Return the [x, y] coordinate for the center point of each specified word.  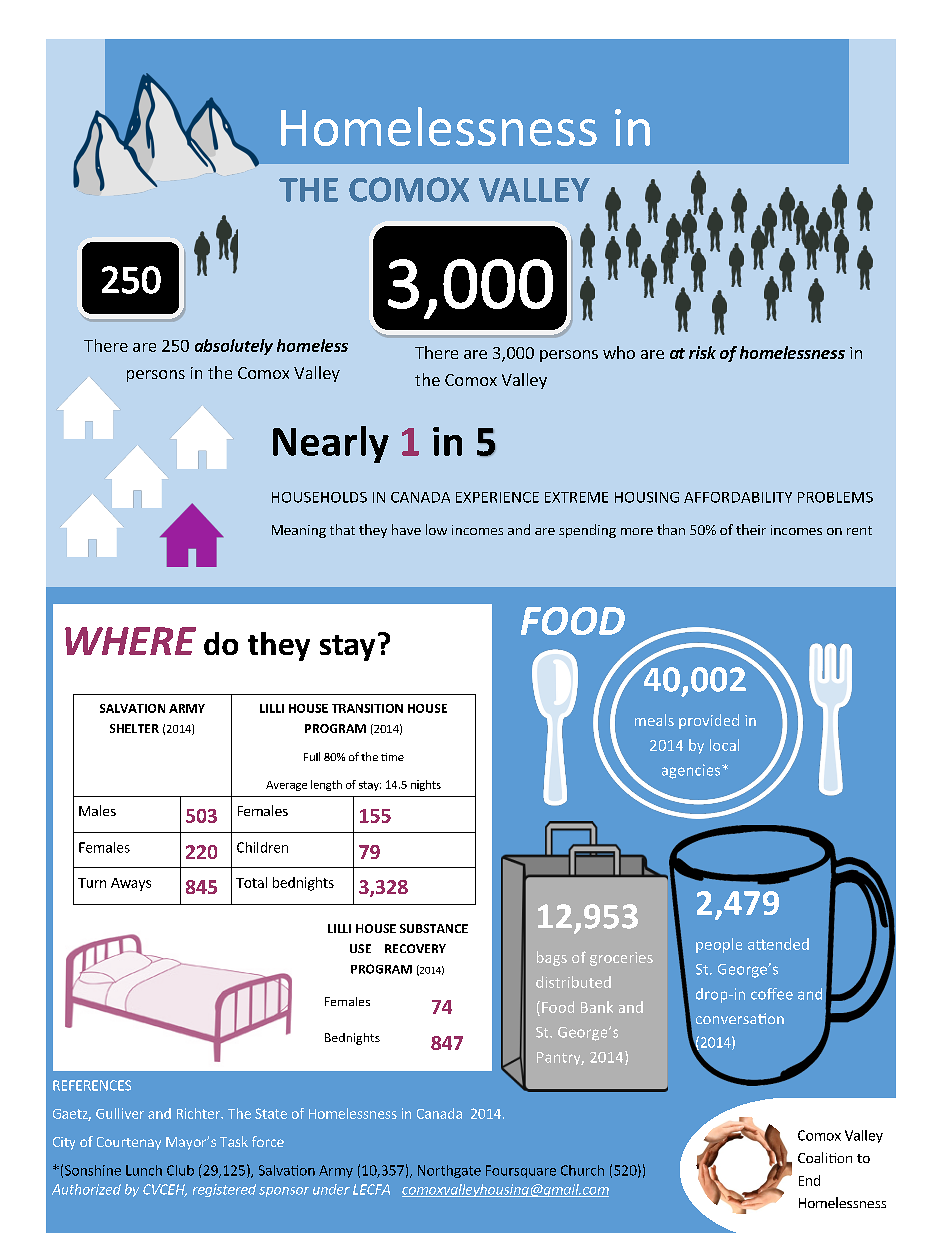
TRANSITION [367, 708]
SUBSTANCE [434, 928]
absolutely [234, 347]
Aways [131, 884]
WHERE [130, 641]
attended [778, 944]
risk [702, 352]
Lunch [144, 1170]
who [619, 352]
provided [709, 721]
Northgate [449, 1171]
